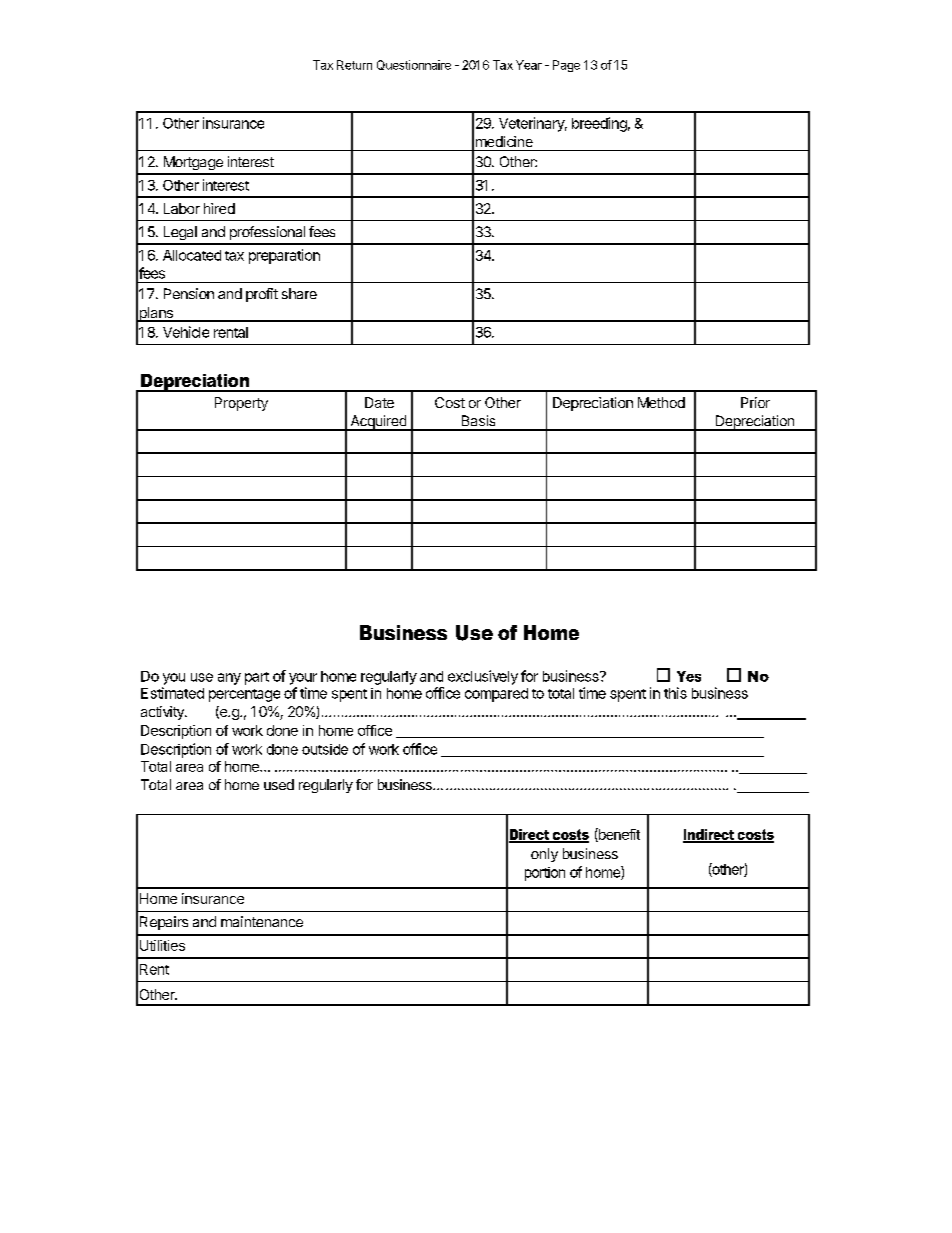 The height and width of the image is (1233, 952). Describe the element at coordinates (661, 402) in the image. I see `Method` at that location.
